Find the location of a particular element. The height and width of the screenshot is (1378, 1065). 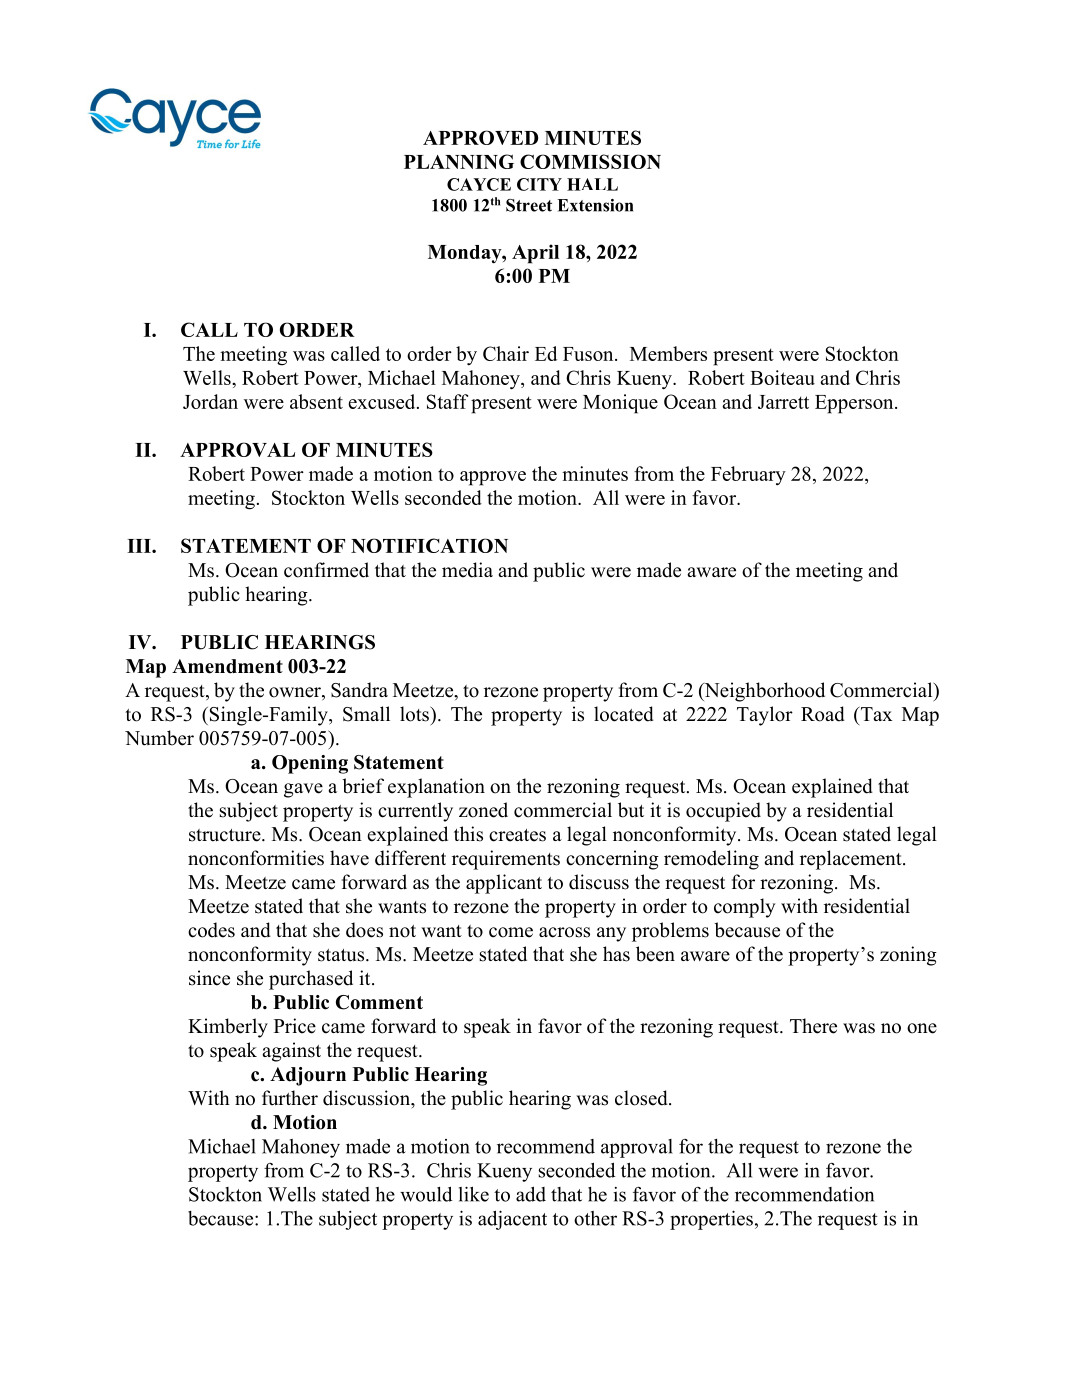

lots is located at coordinates (415, 714).
